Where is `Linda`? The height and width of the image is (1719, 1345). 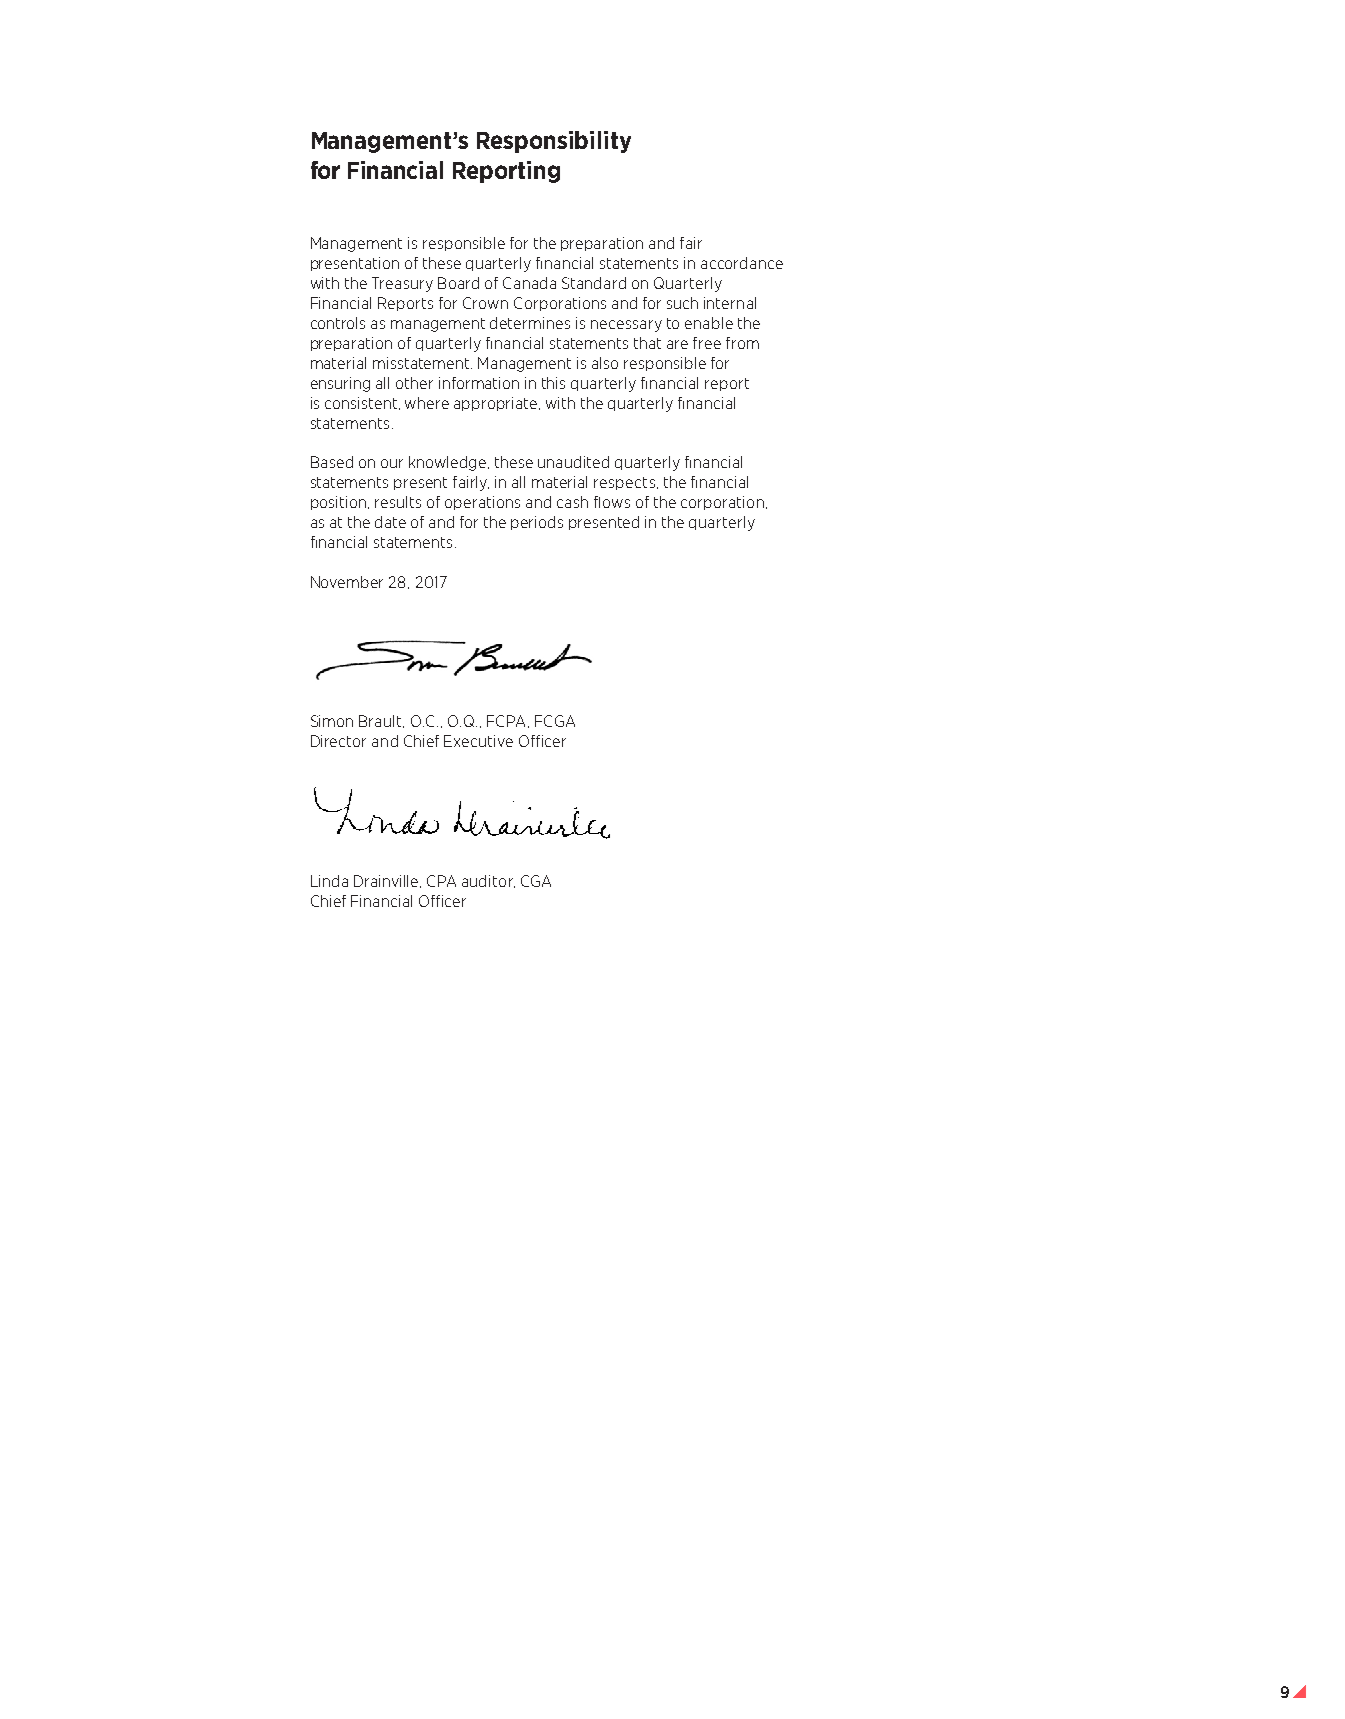 Linda is located at coordinates (329, 881).
